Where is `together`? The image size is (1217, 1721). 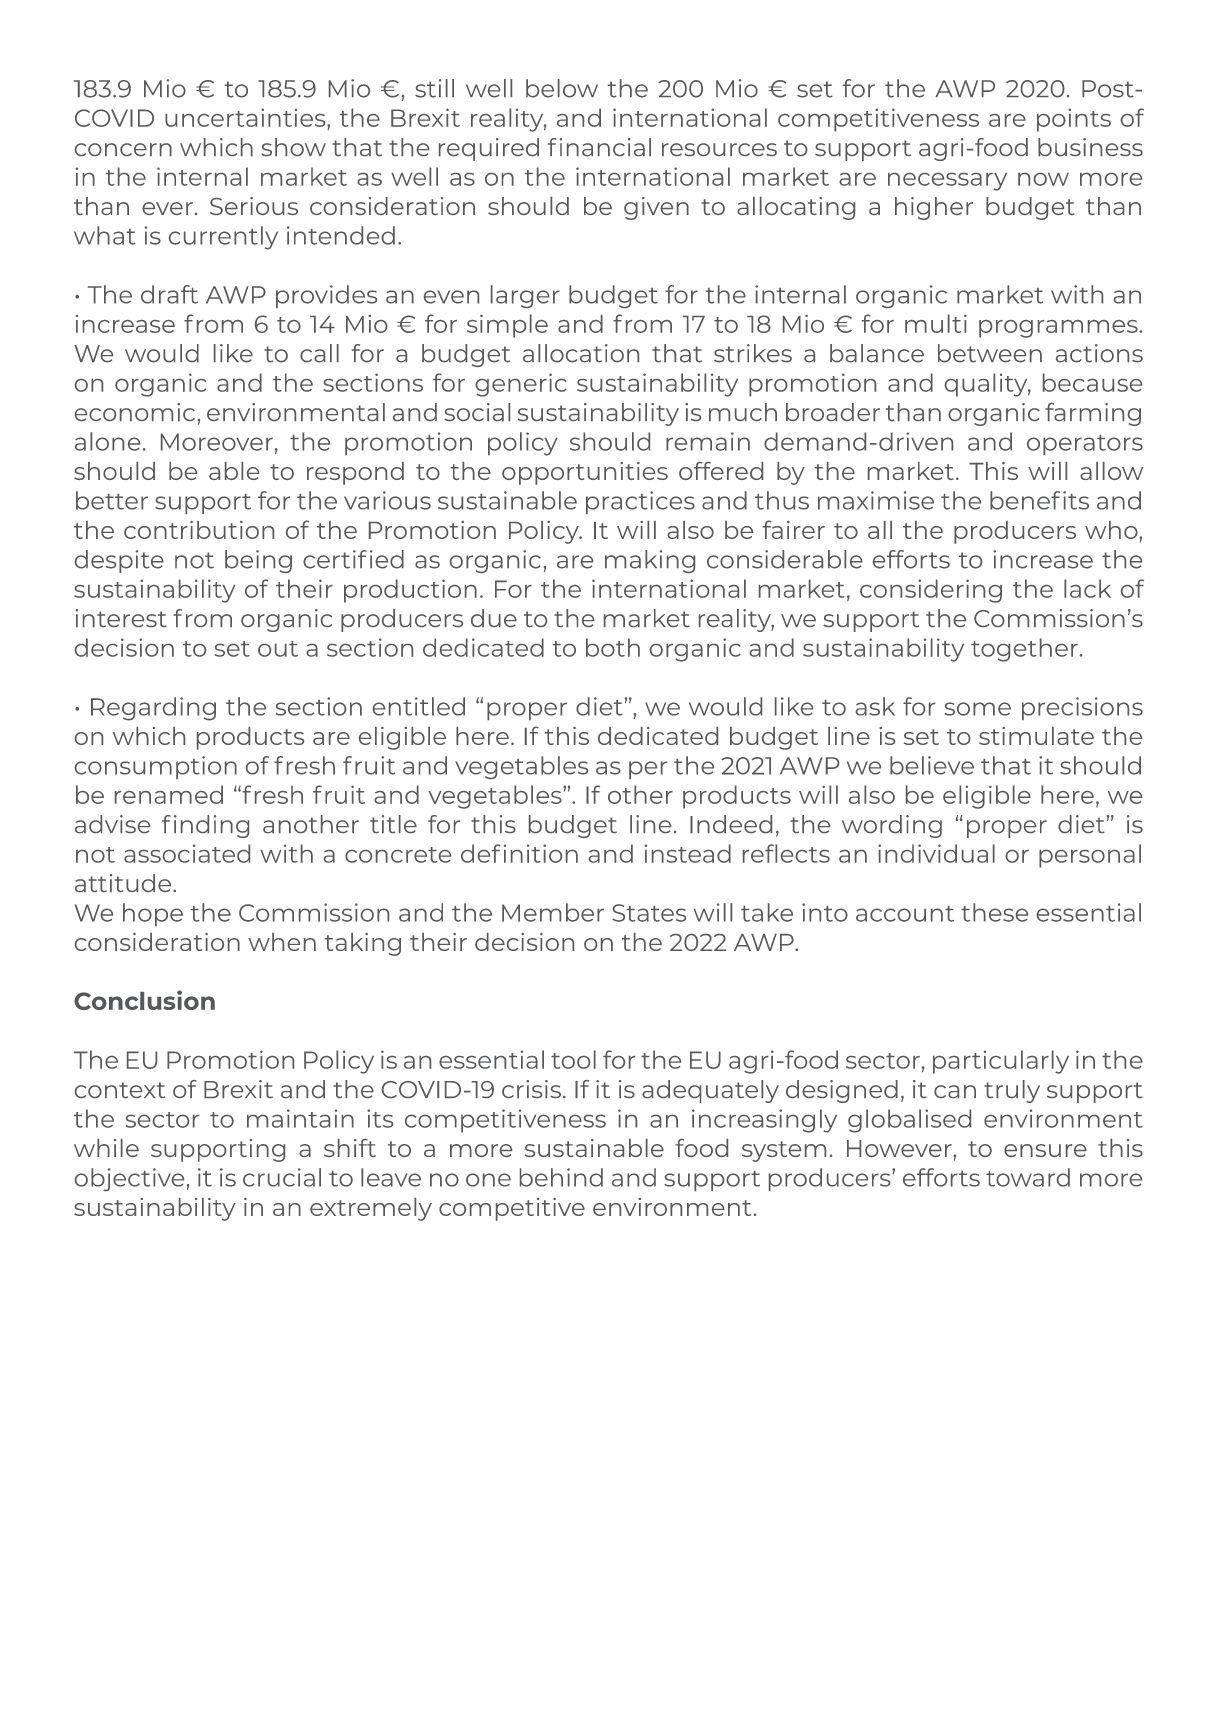
together is located at coordinates (1024, 650).
